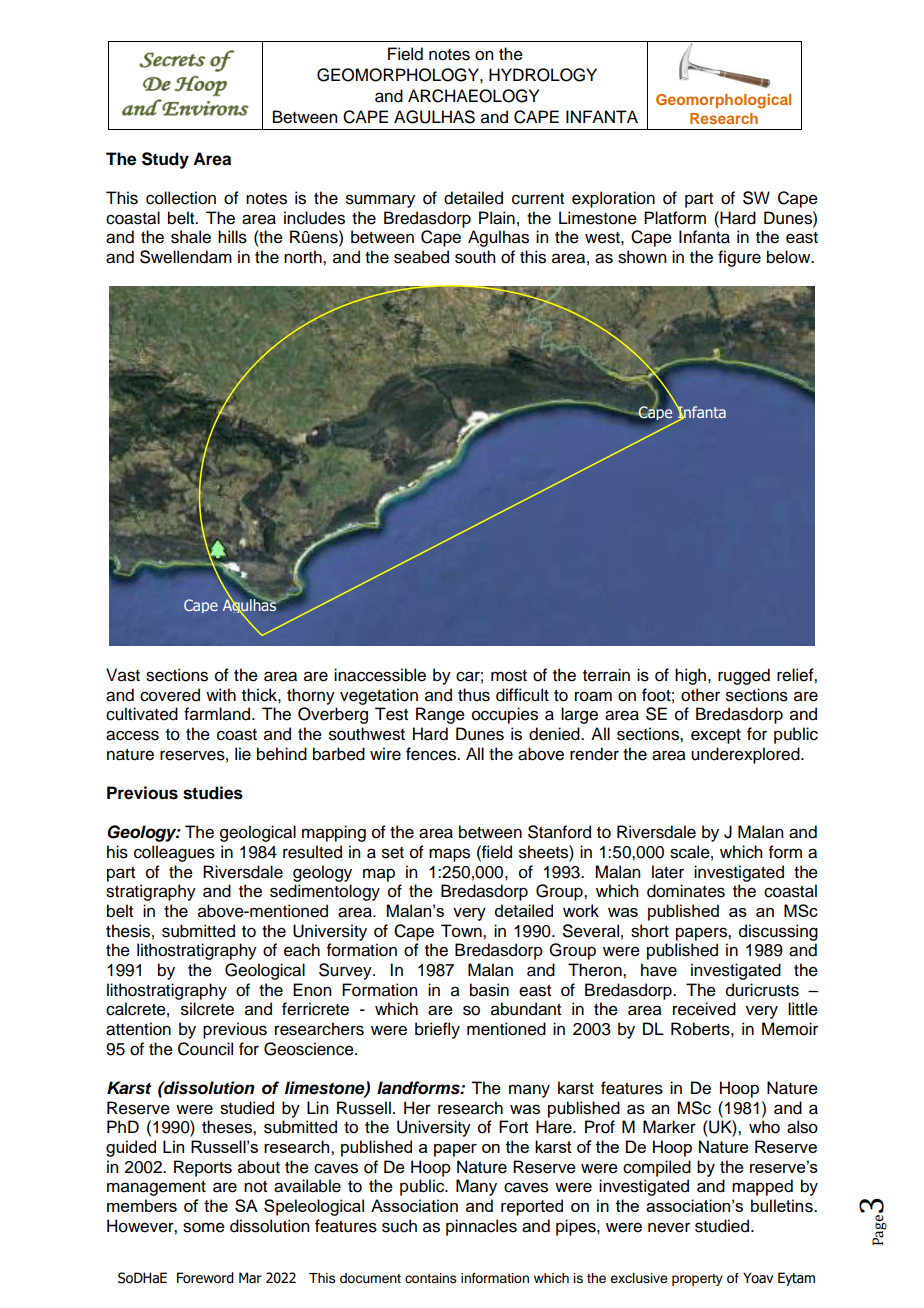 Image resolution: width=924 pixels, height=1308 pixels. What do you see at coordinates (744, 676) in the image?
I see `rugged` at bounding box center [744, 676].
